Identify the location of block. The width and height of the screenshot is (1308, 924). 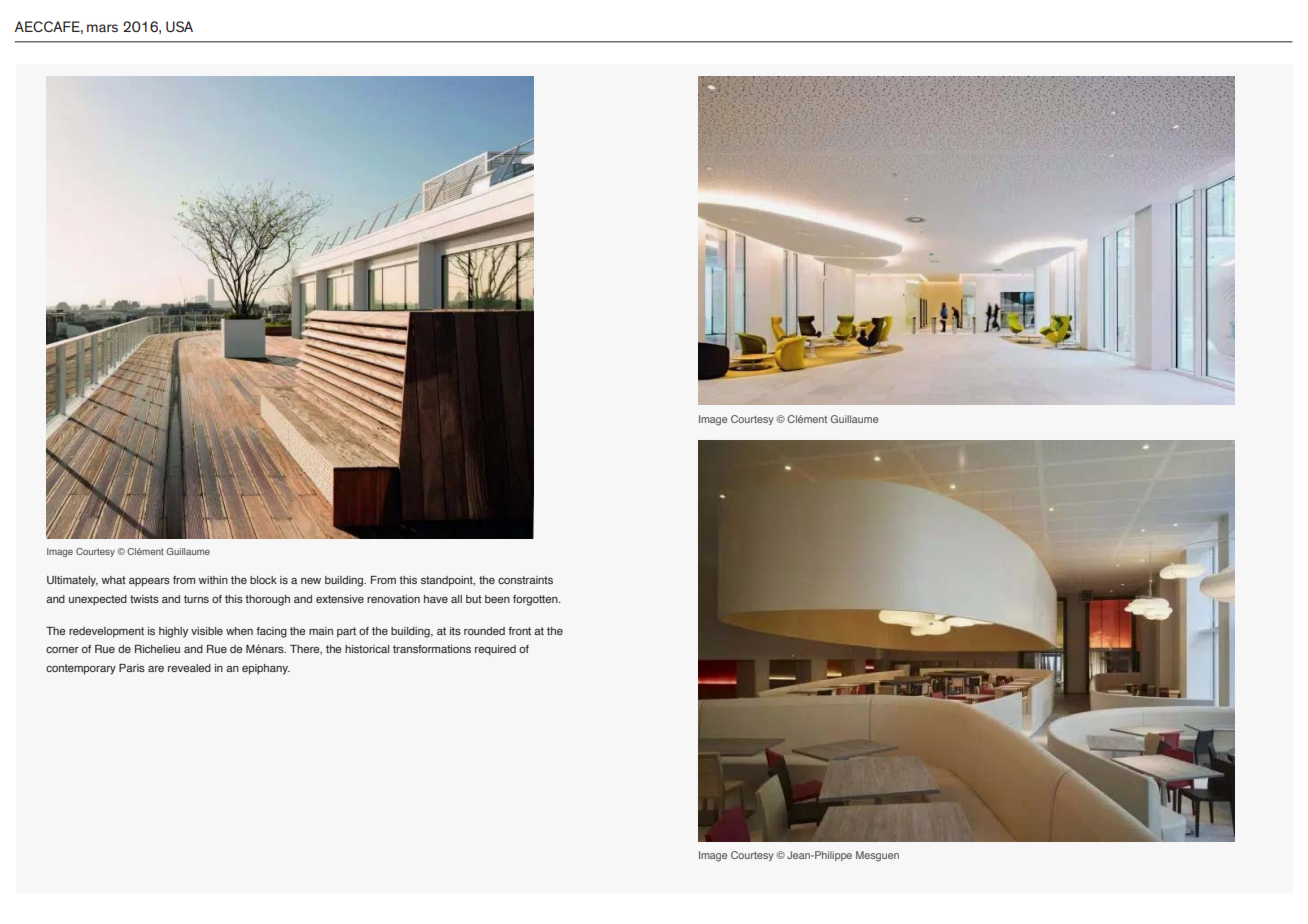
(263, 580).
